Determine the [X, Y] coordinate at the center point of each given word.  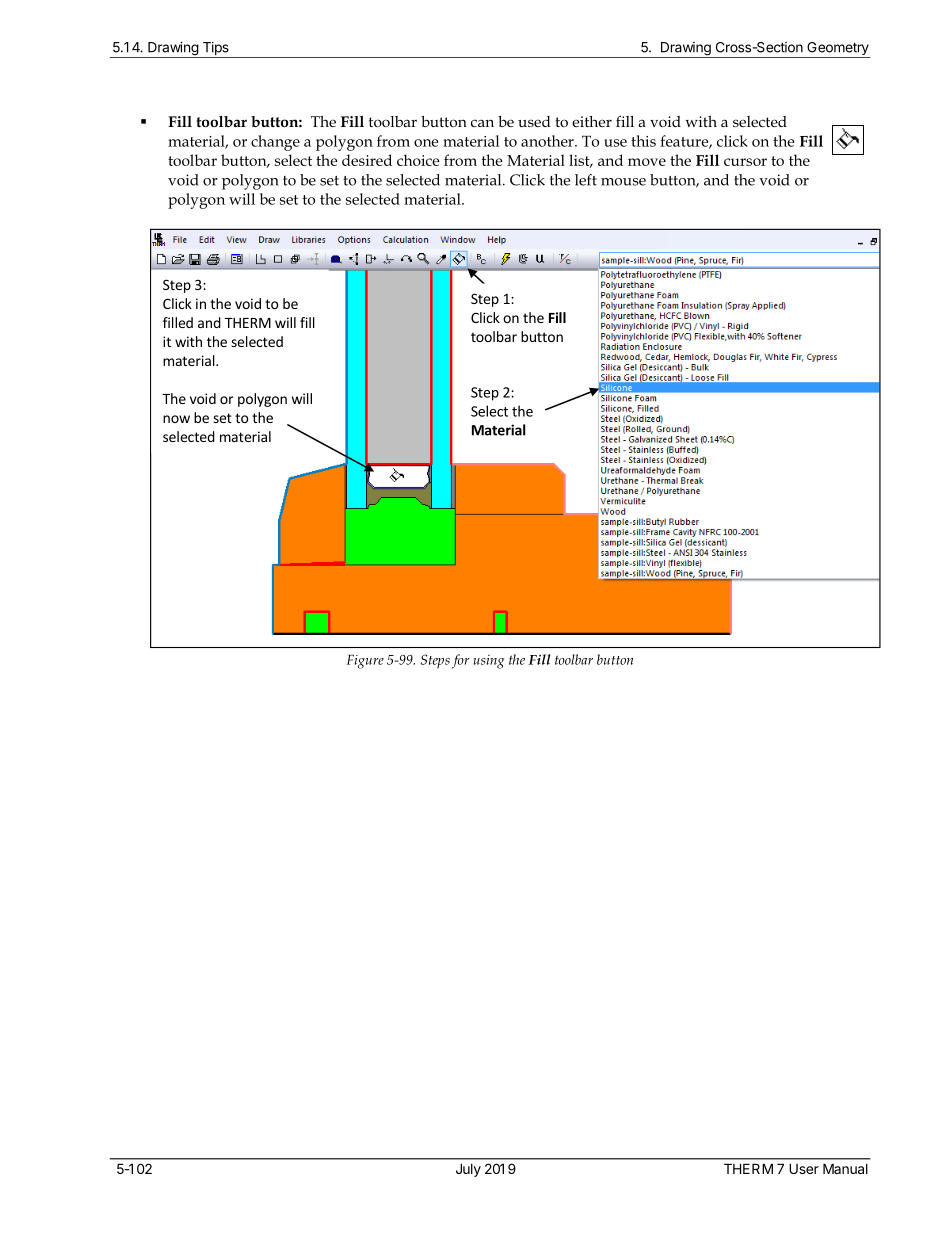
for [461, 661]
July [468, 1170]
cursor [745, 162]
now [176, 419]
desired [367, 160]
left [586, 180]
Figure [365, 662]
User [804, 1168]
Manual [845, 1168]
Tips [215, 50]
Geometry [838, 50]
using [488, 662]
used [534, 121]
